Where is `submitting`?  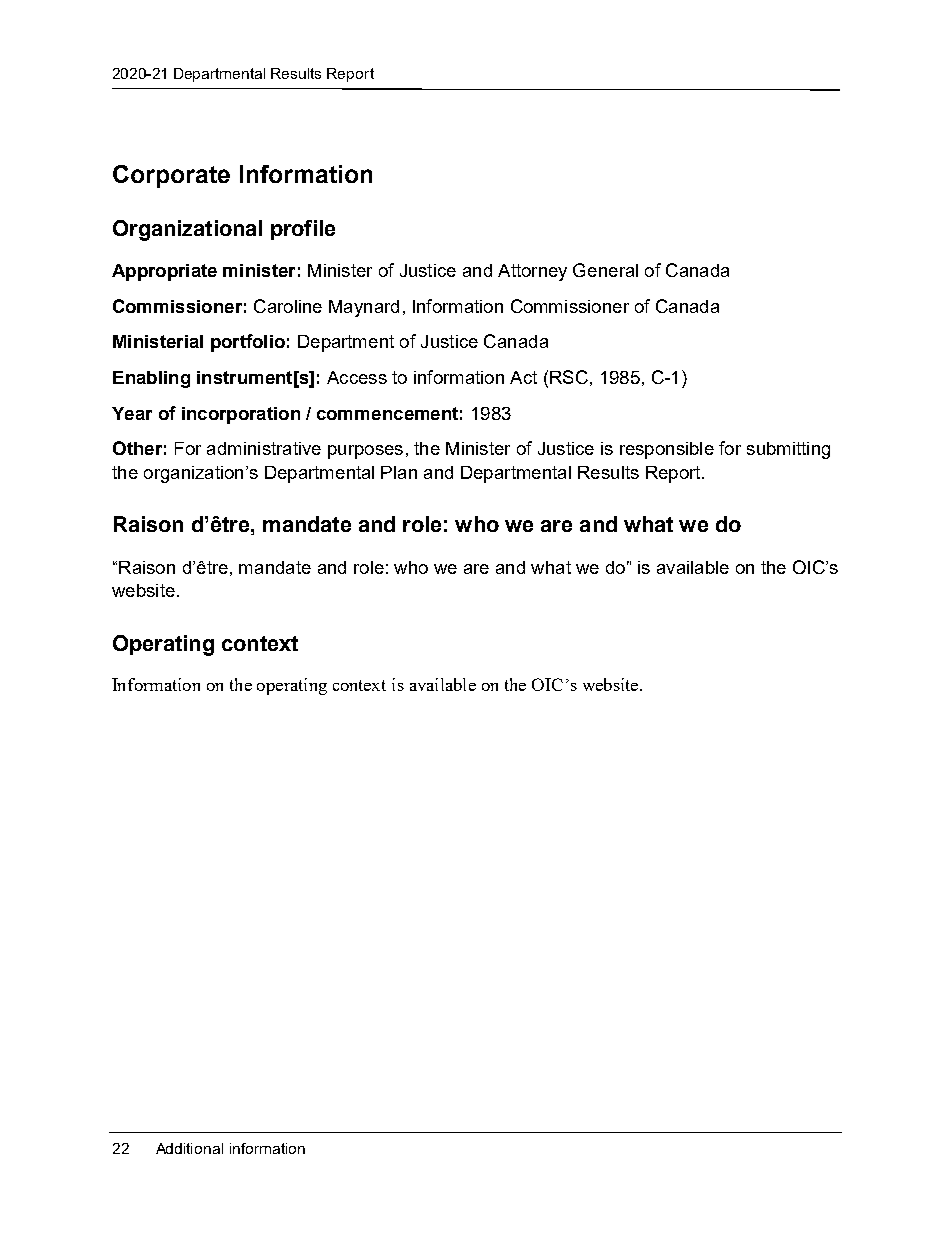 submitting is located at coordinates (788, 450).
